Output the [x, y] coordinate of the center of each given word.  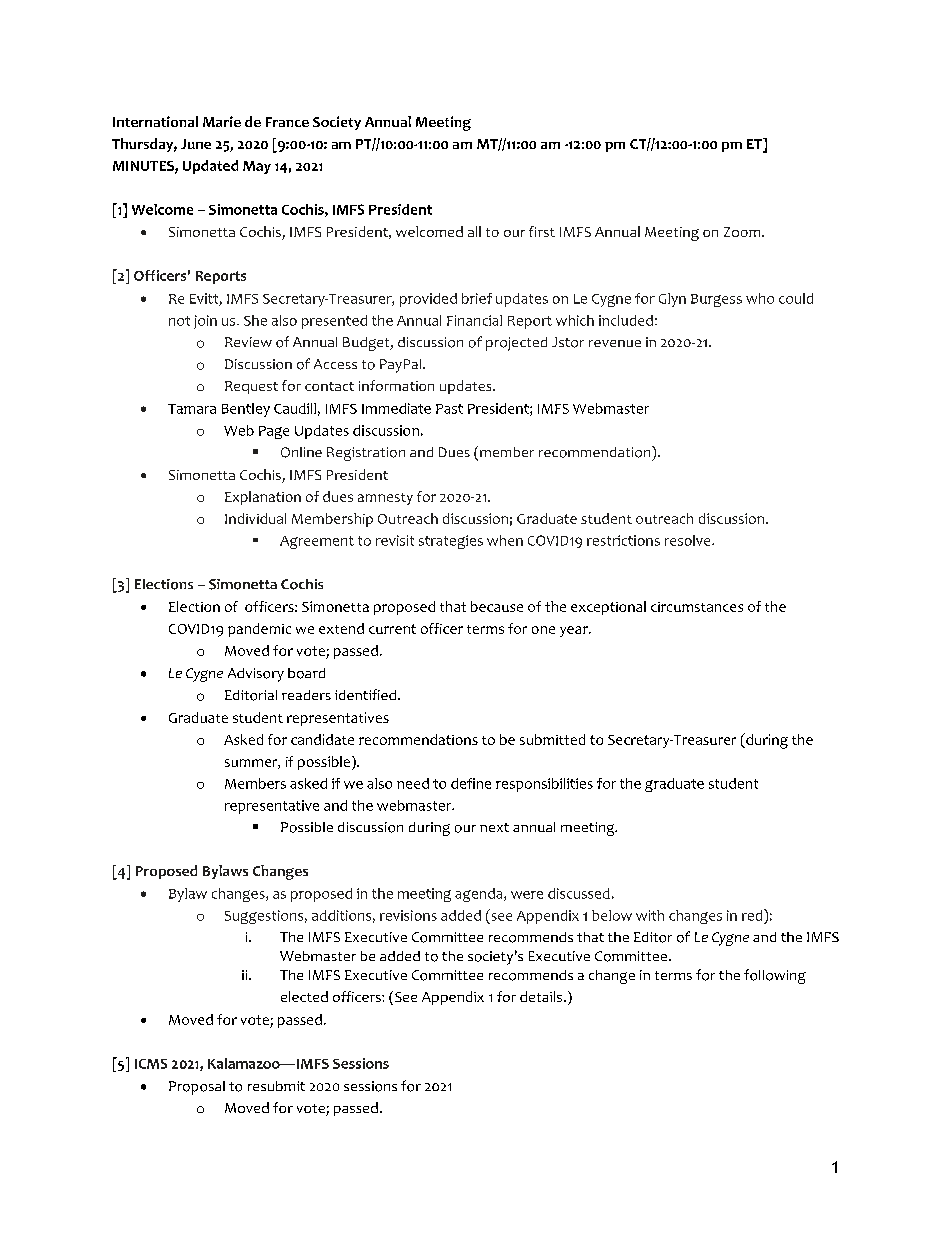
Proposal [197, 1088]
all [474, 231]
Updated [210, 167]
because [497, 606]
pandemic [259, 630]
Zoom [743, 232]
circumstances [697, 607]
